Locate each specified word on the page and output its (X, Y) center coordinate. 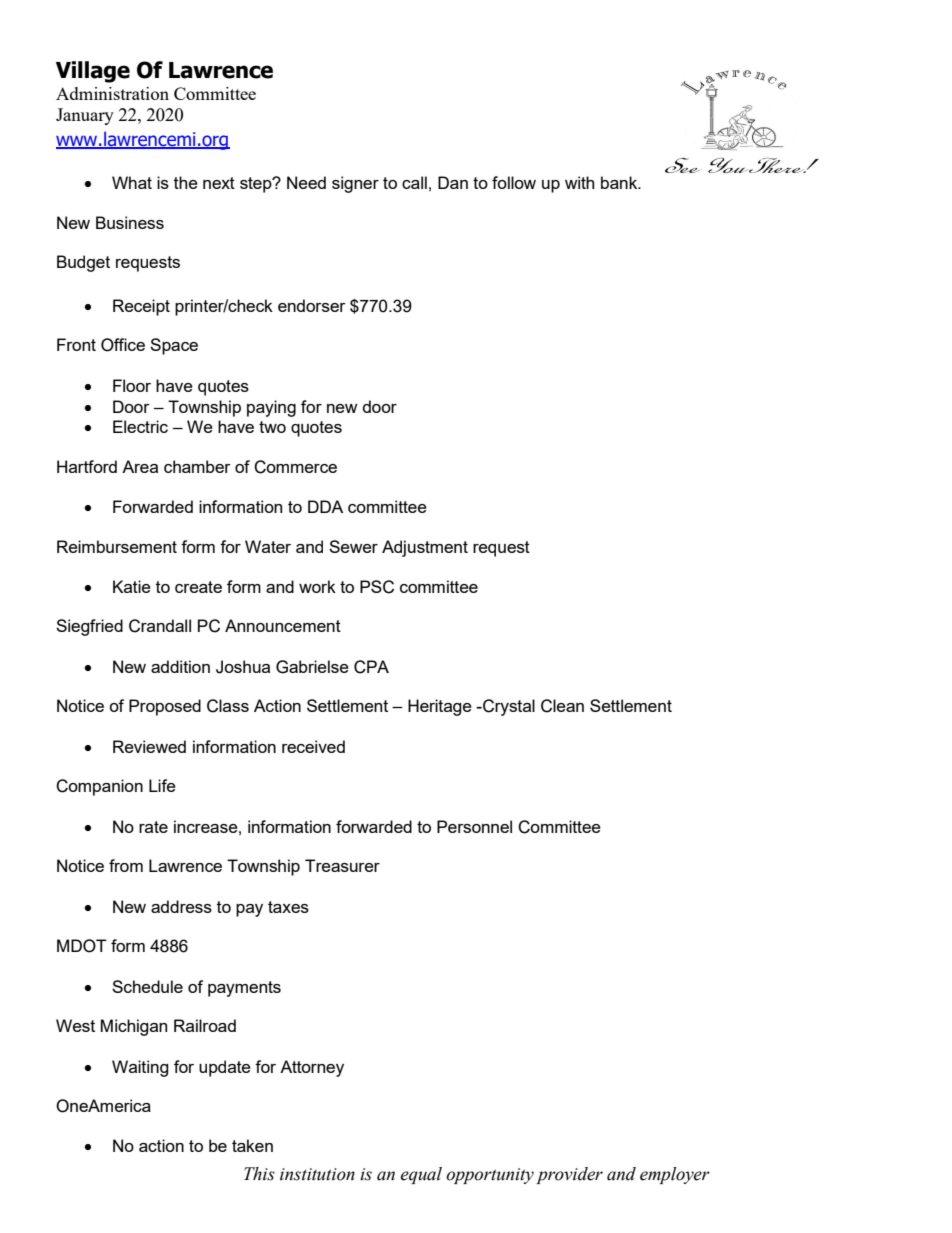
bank (620, 182)
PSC (377, 587)
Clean (562, 706)
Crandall (160, 626)
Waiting (140, 1068)
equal (421, 1175)
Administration (112, 93)
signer (355, 184)
